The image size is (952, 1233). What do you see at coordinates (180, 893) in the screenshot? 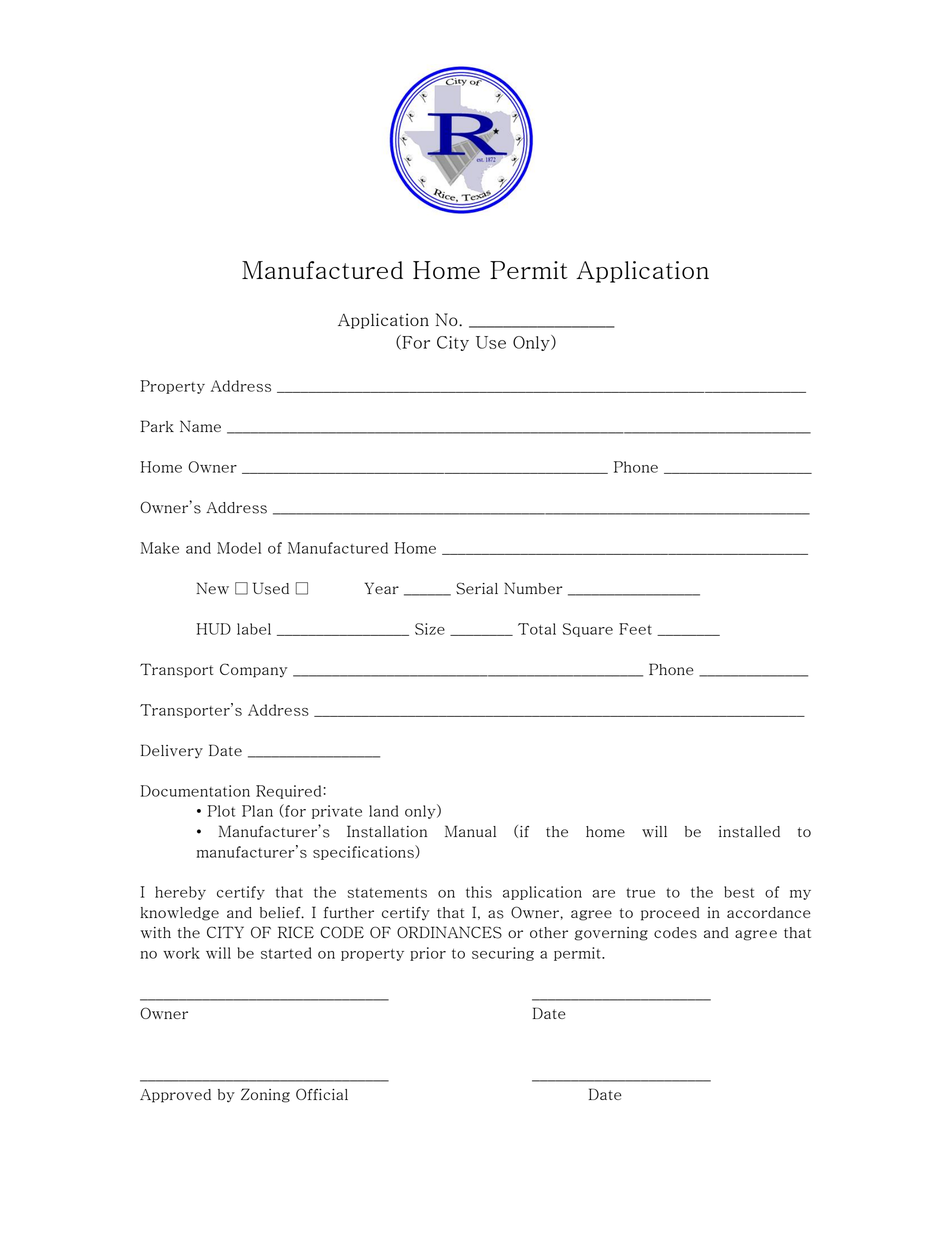
I see `hereby` at bounding box center [180, 893].
